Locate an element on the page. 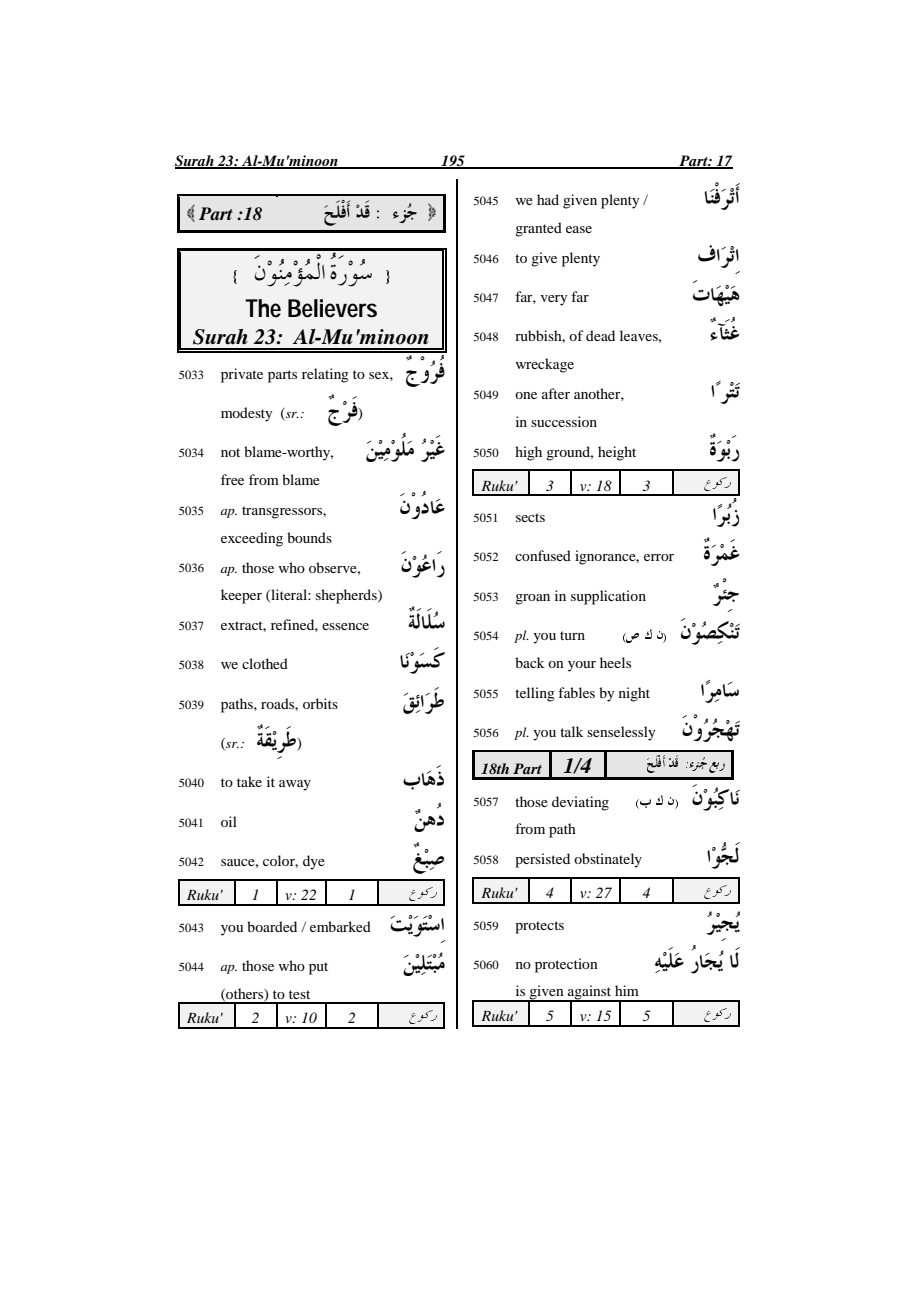 This page has height=1308, width=924. protects is located at coordinates (539, 927).
